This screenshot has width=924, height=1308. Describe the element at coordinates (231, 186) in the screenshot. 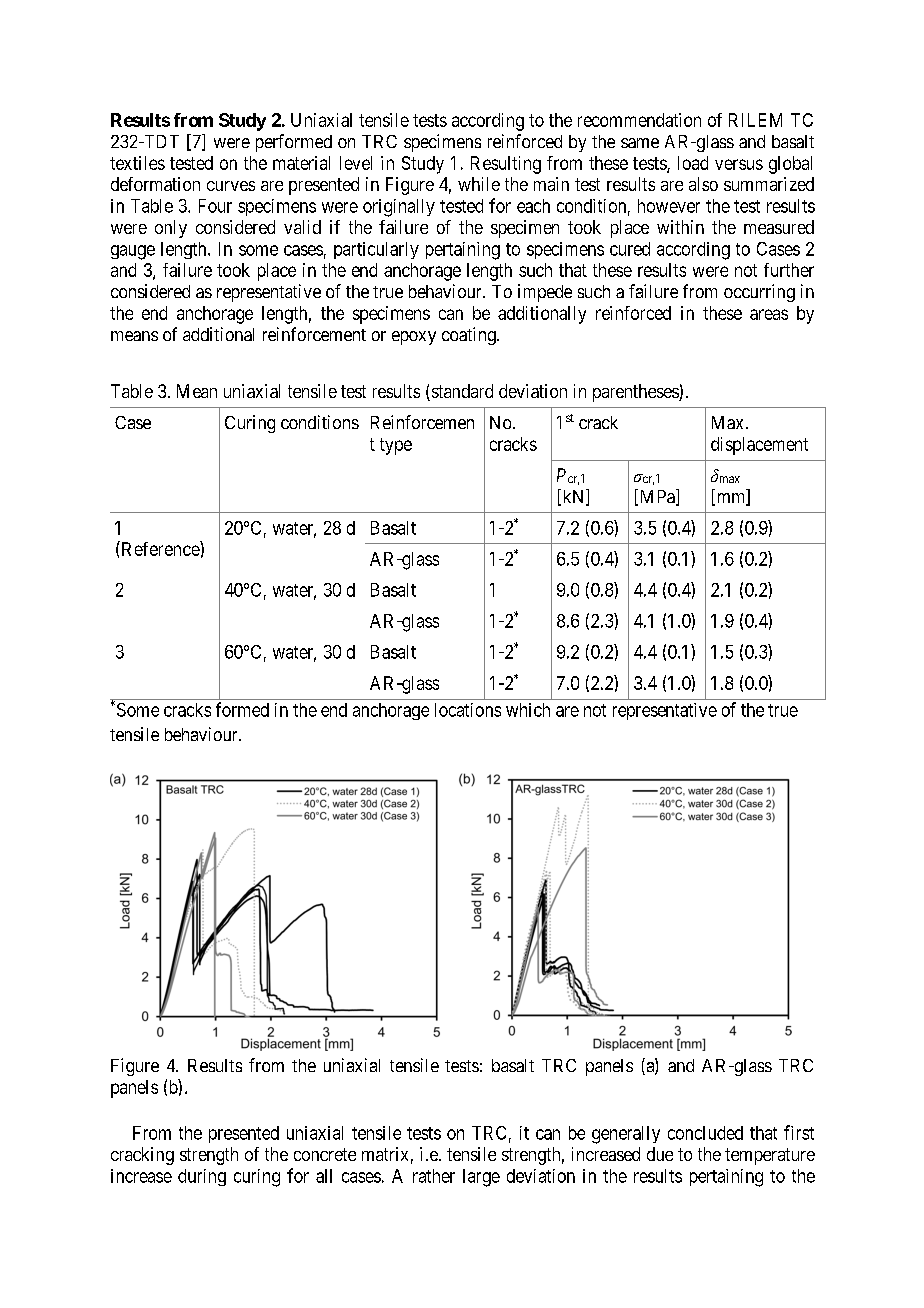

I see `curves` at that location.
